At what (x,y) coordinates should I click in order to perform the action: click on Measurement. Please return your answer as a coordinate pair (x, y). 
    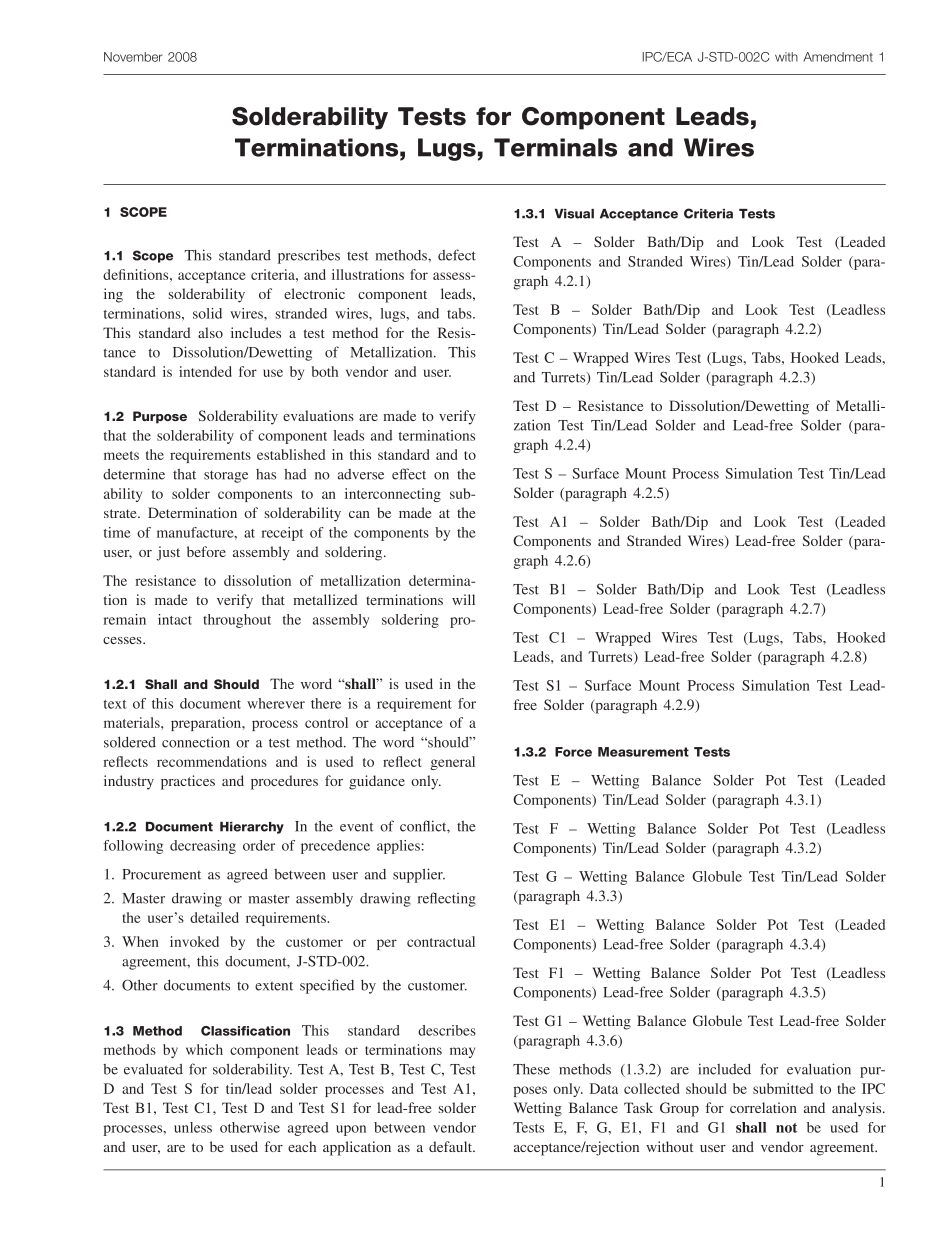
    Looking at the image, I should click on (643, 752).
